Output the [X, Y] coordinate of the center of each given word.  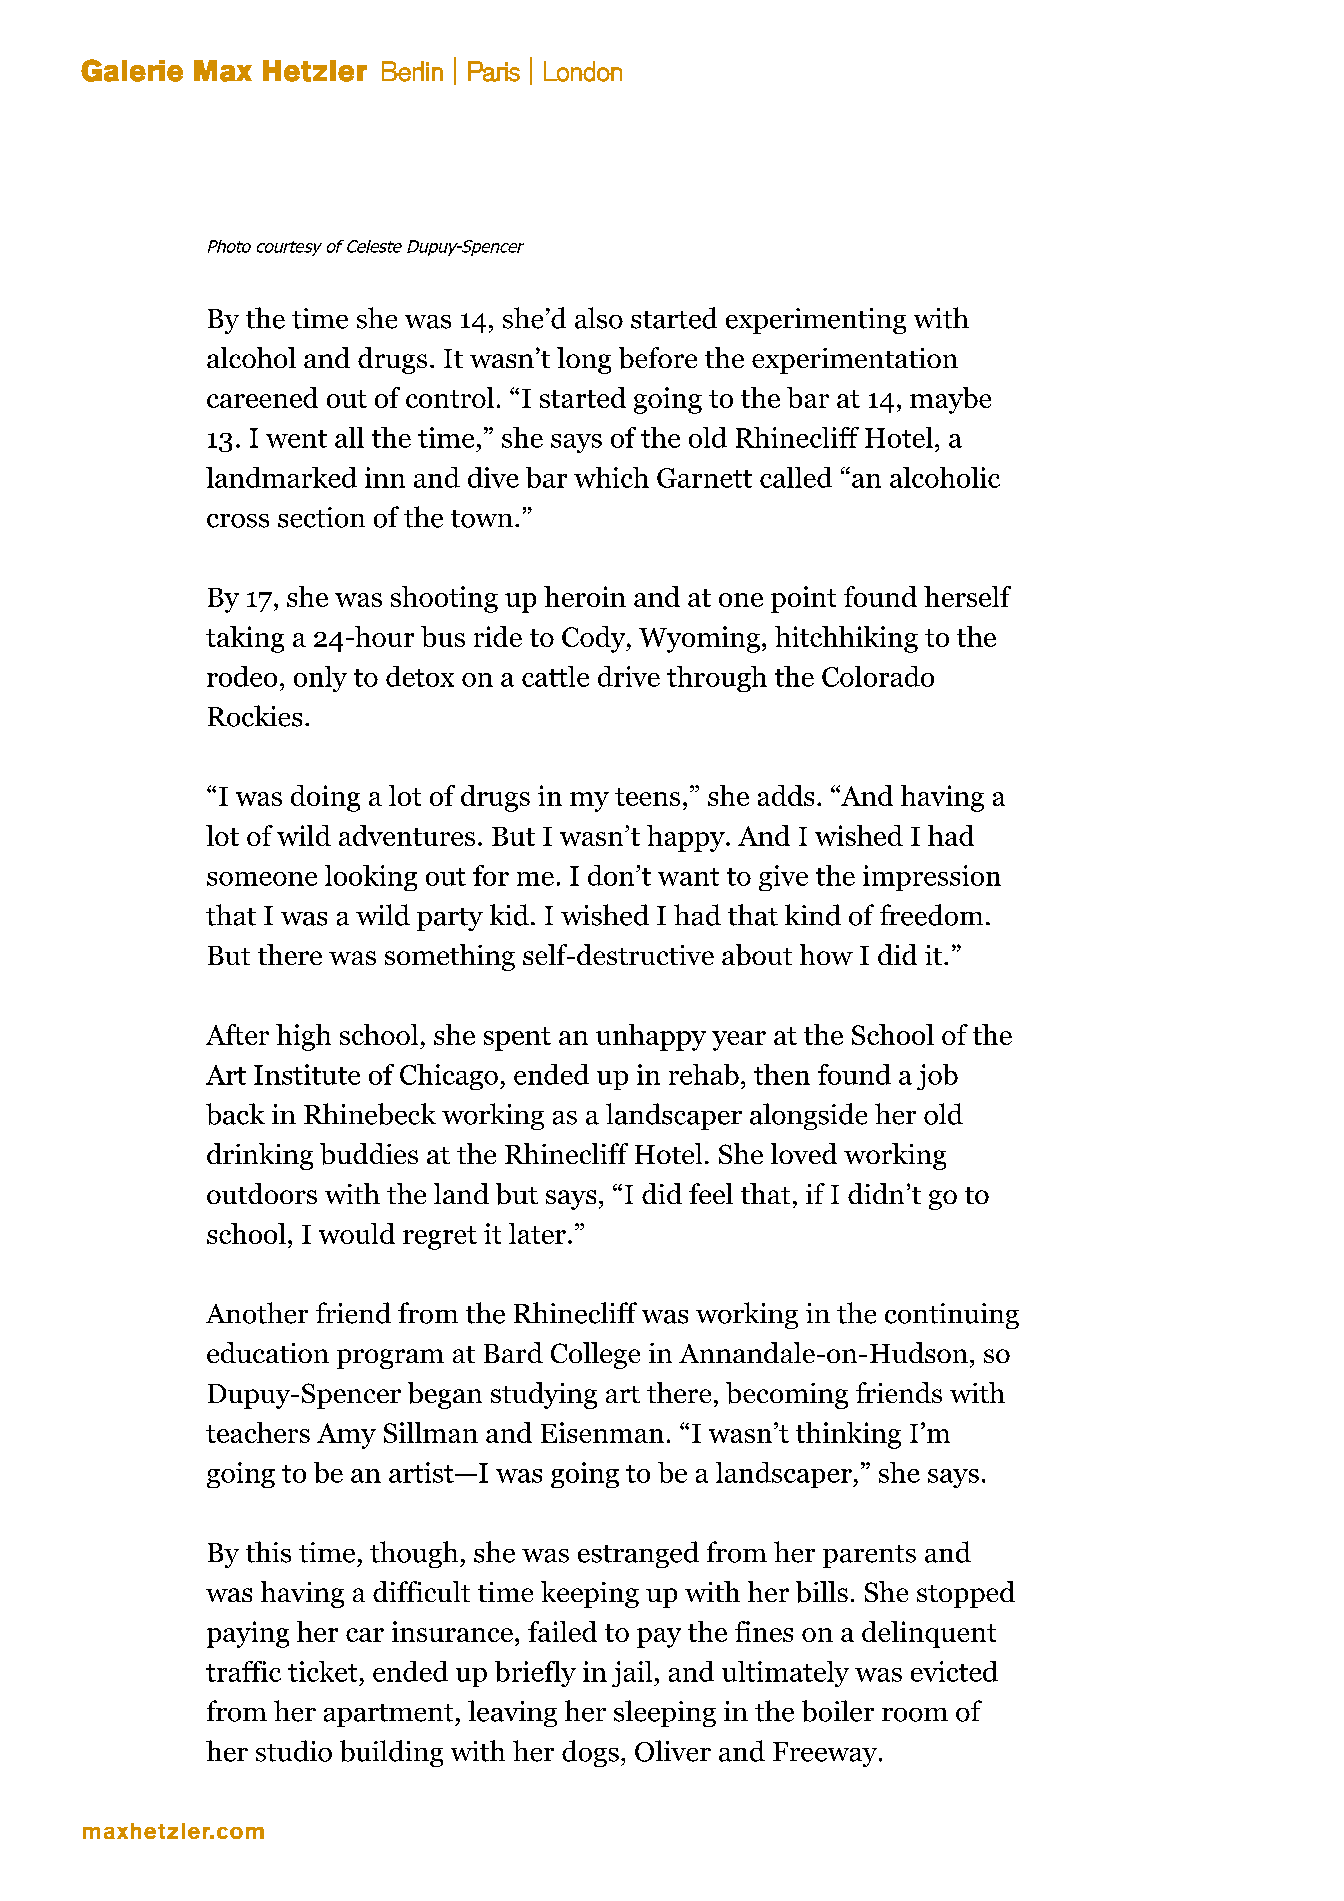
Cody [595, 639]
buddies [369, 1154]
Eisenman [602, 1432]
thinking [848, 1435]
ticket [322, 1671]
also [599, 318]
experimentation [855, 361]
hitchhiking [846, 639]
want [688, 877]
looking [371, 878]
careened [262, 397]
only [320, 679]
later [537, 1233]
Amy [346, 1436]
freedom [931, 915]
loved [804, 1153]
